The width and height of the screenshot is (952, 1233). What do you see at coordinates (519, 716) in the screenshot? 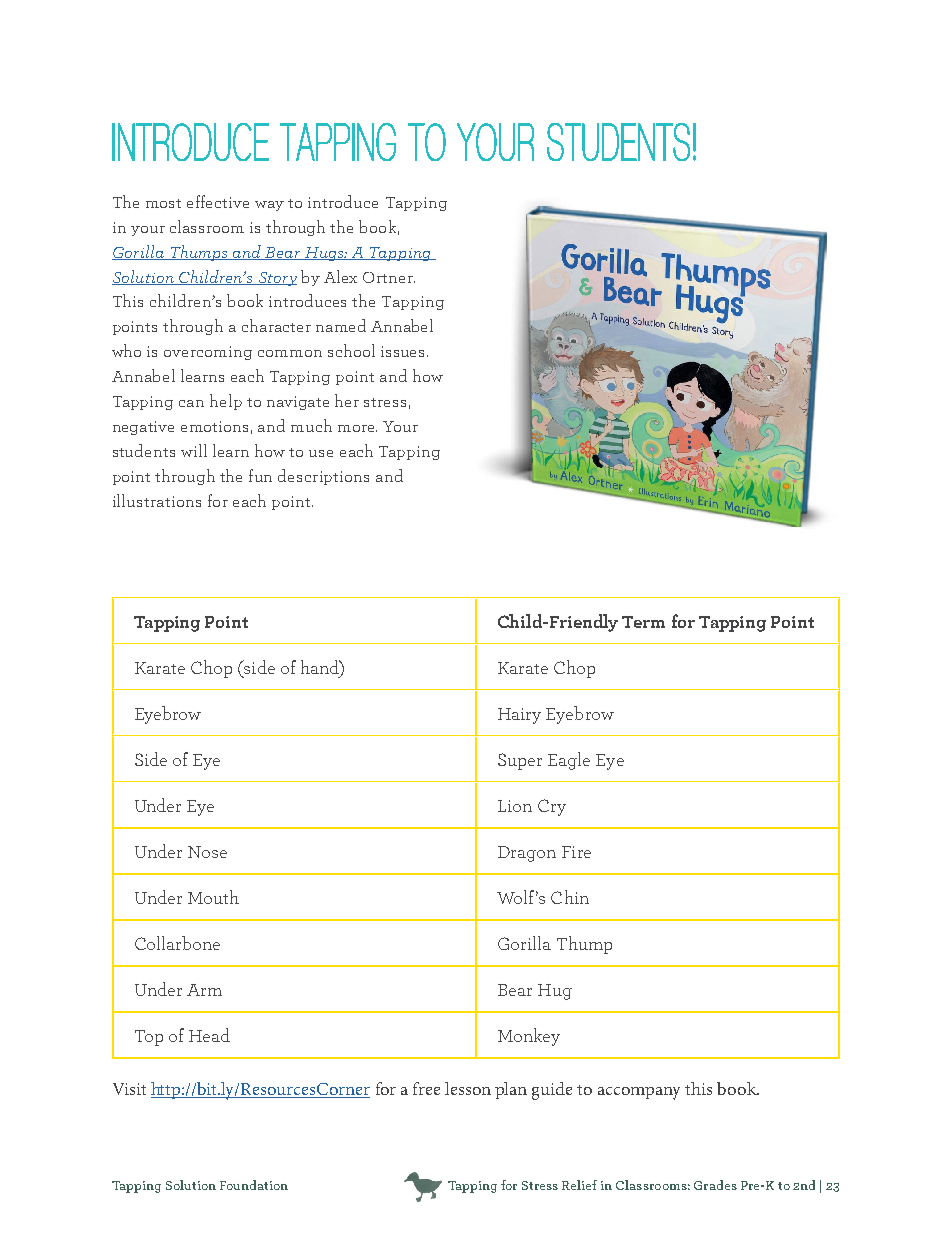
I see `Hairy` at bounding box center [519, 716].
